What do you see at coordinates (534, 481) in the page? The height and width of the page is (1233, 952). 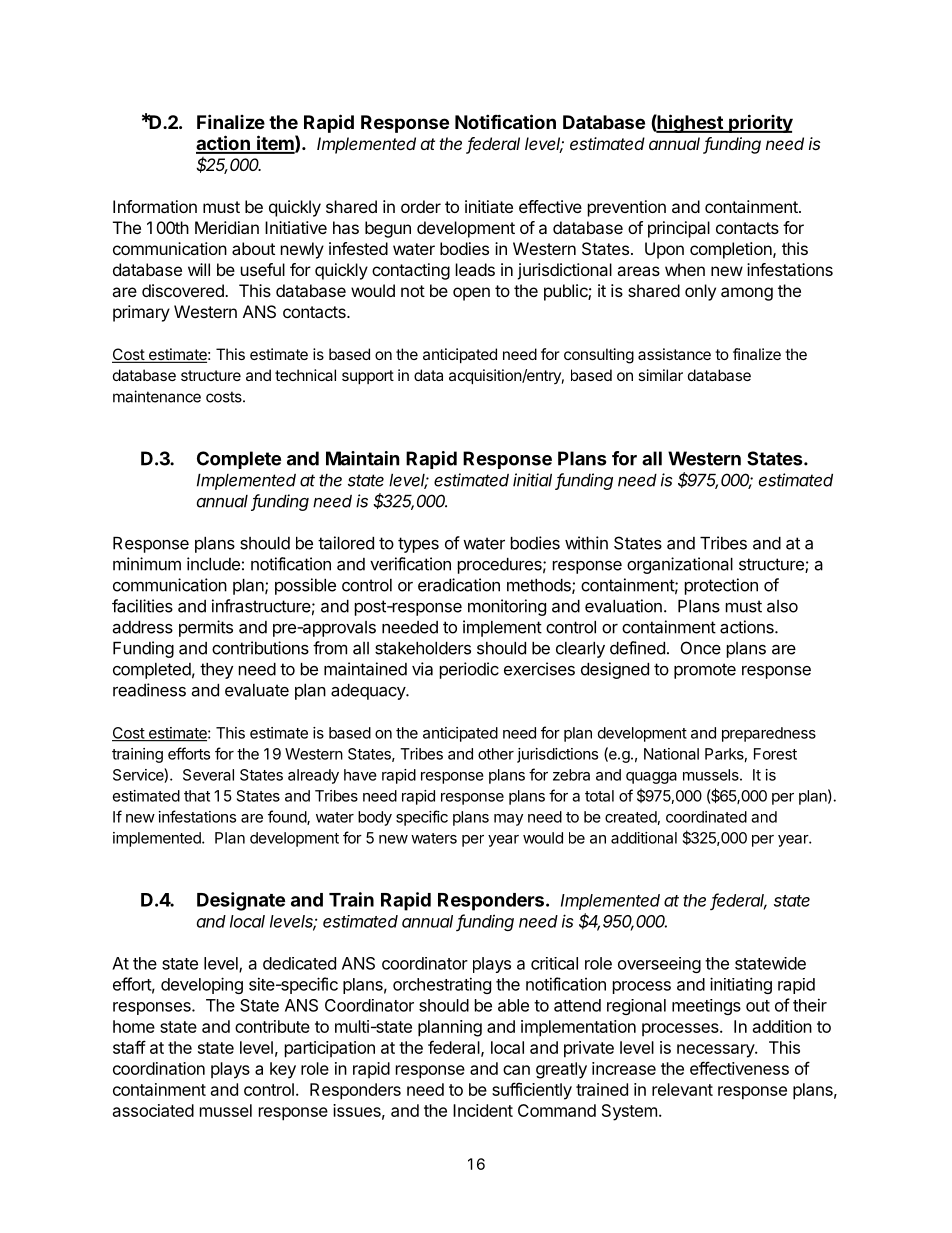 I see `initial` at bounding box center [534, 481].
